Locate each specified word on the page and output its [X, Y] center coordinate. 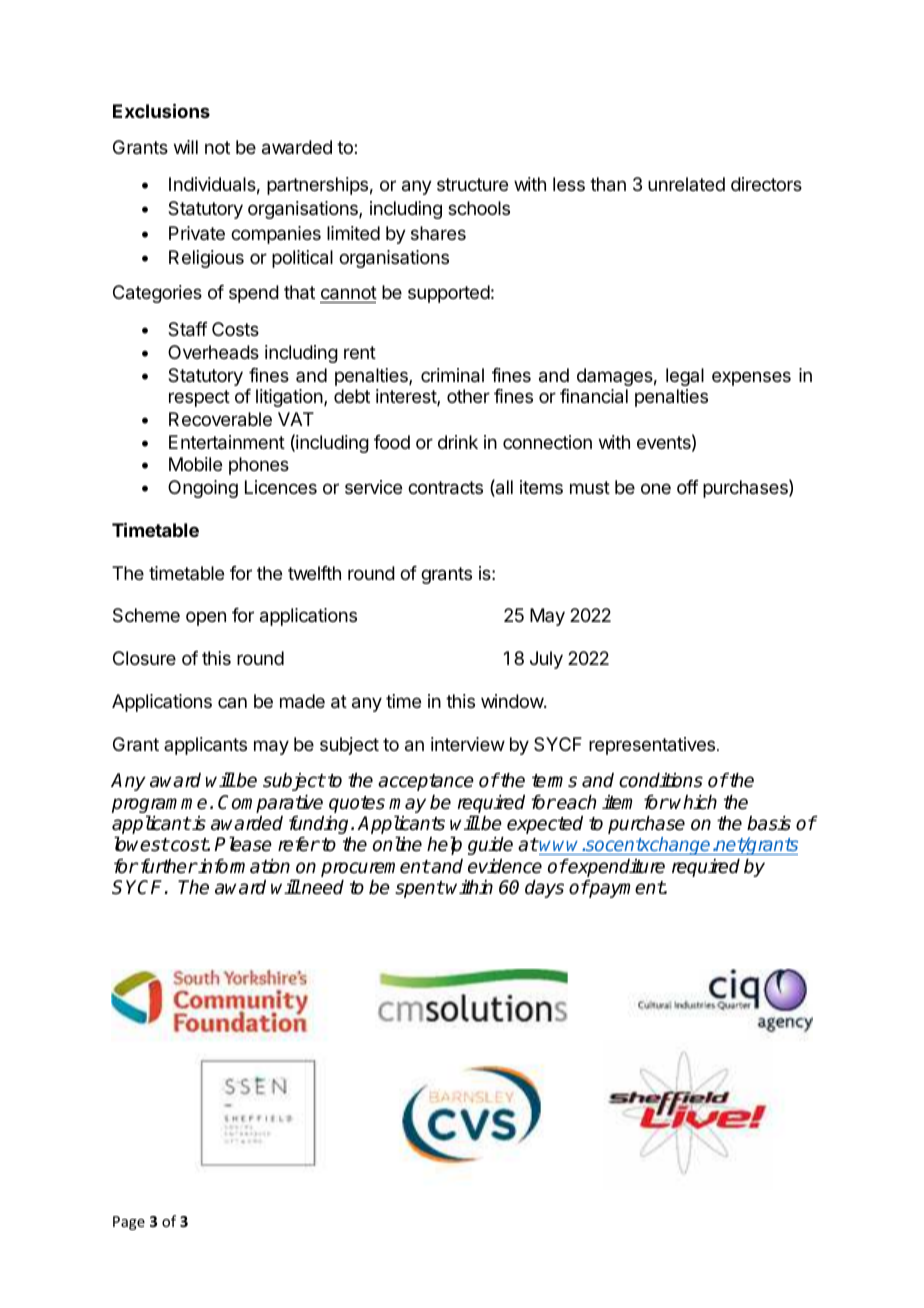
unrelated [686, 184]
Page [129, 1223]
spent [419, 889]
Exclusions [161, 110]
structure [472, 184]
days [544, 889]
